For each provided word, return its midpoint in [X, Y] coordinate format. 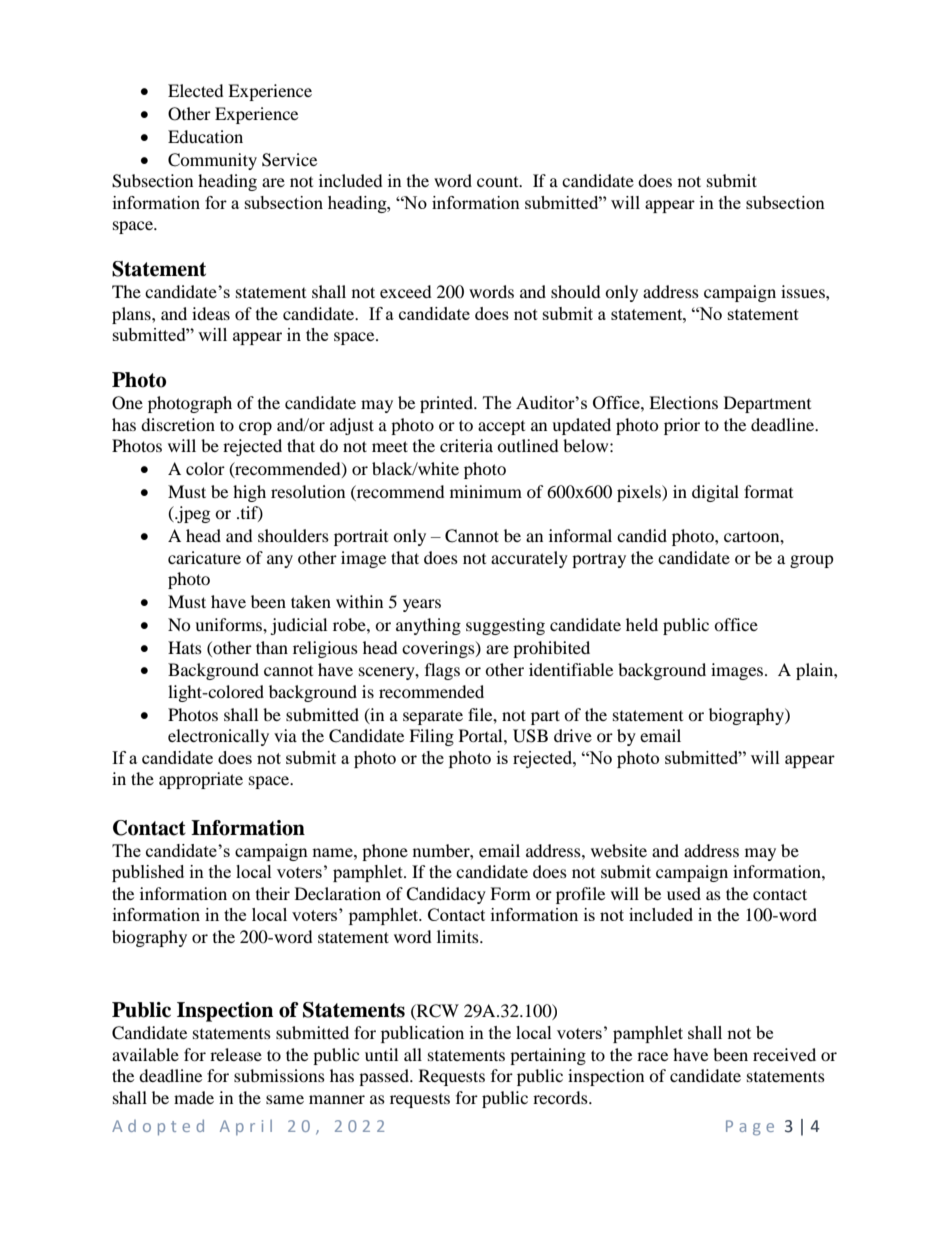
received [784, 1054]
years [422, 605]
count [499, 182]
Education [205, 136]
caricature [204, 557]
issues [804, 291]
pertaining [548, 1056]
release [236, 1054]
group [812, 561]
